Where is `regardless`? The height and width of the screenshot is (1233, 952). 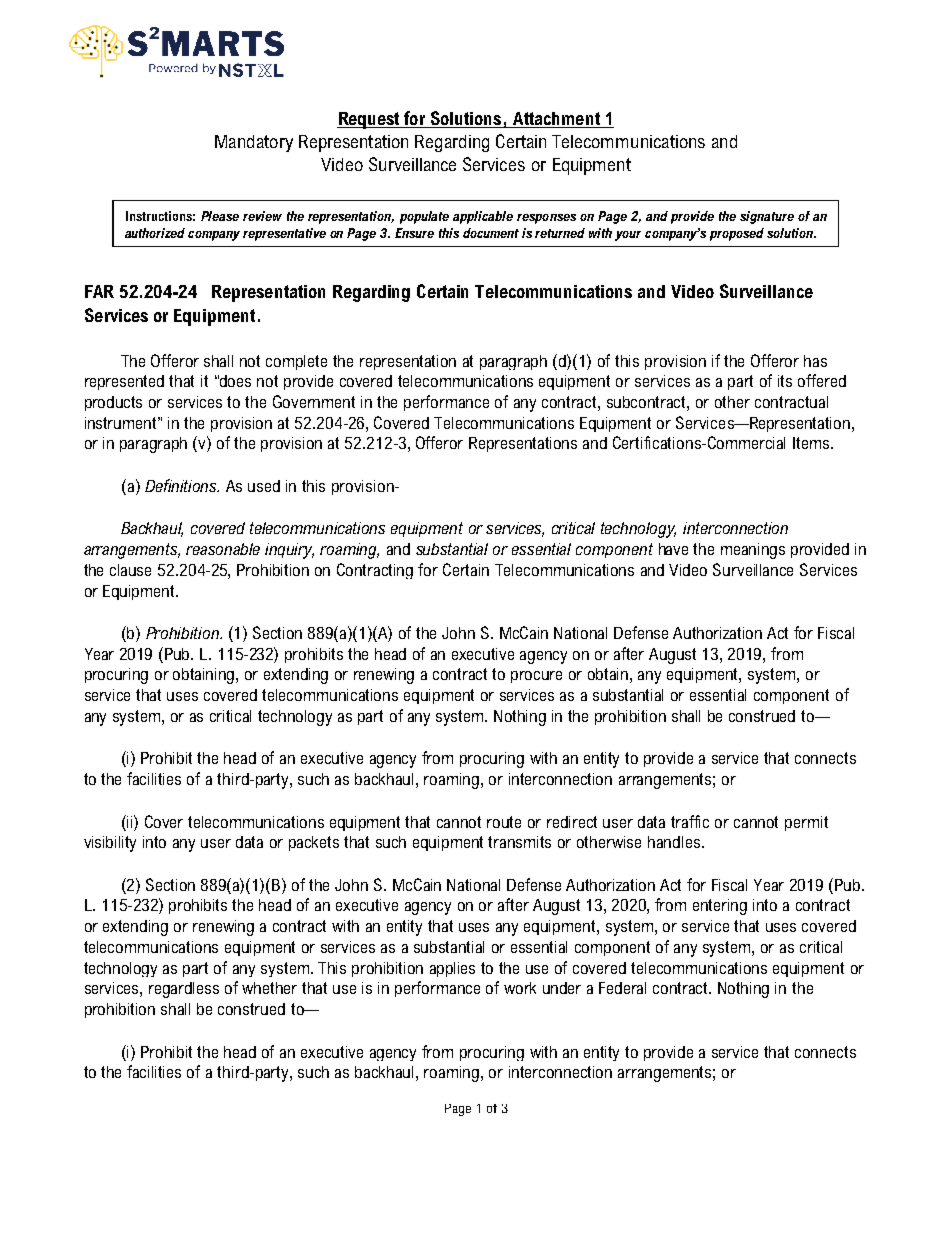
regardless is located at coordinates (184, 990).
